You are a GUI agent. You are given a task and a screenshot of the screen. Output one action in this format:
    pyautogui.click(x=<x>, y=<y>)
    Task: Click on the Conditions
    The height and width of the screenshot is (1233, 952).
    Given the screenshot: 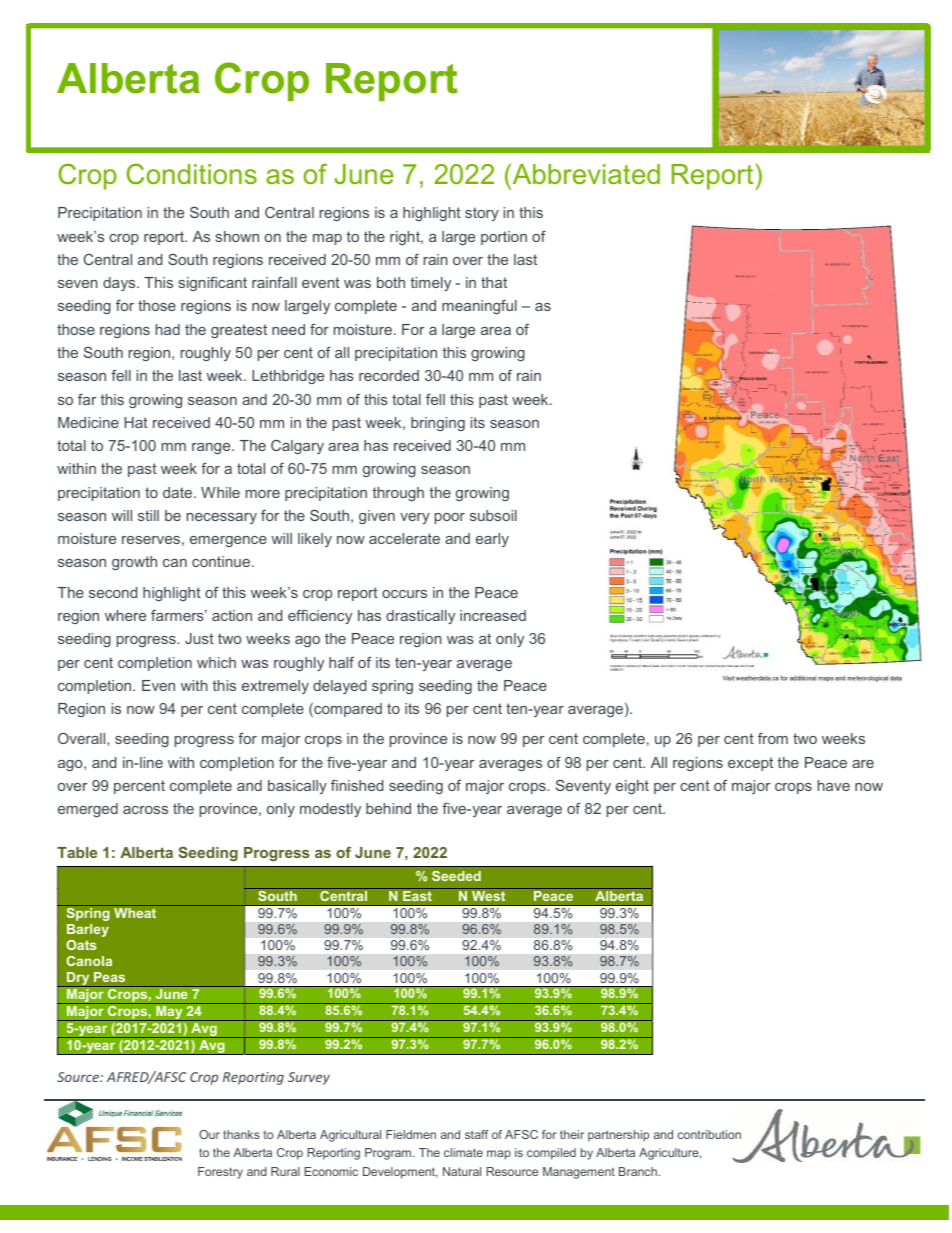 What is the action you would take?
    pyautogui.click(x=191, y=174)
